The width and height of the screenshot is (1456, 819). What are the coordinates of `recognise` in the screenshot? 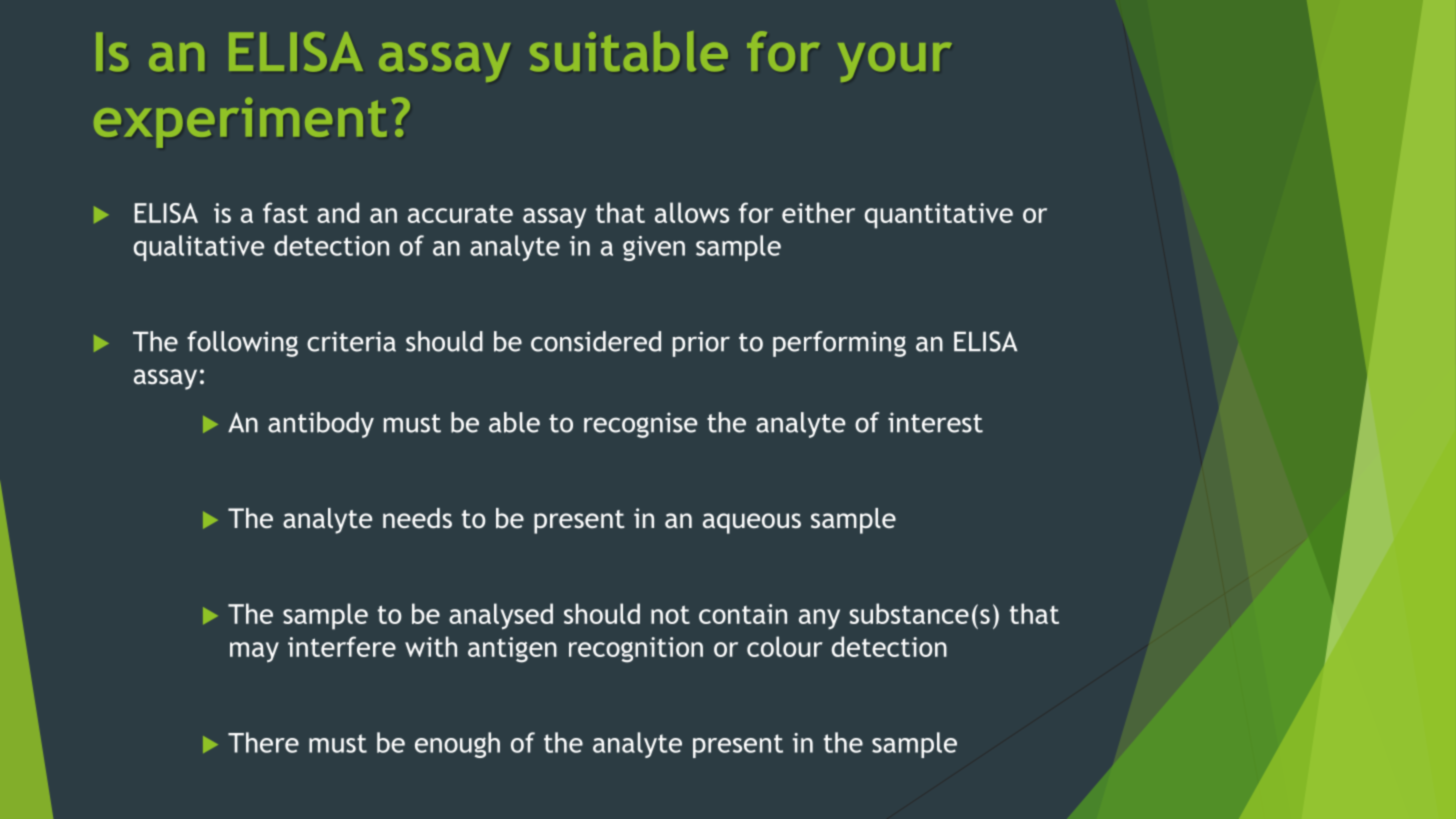 It's located at (641, 425).
